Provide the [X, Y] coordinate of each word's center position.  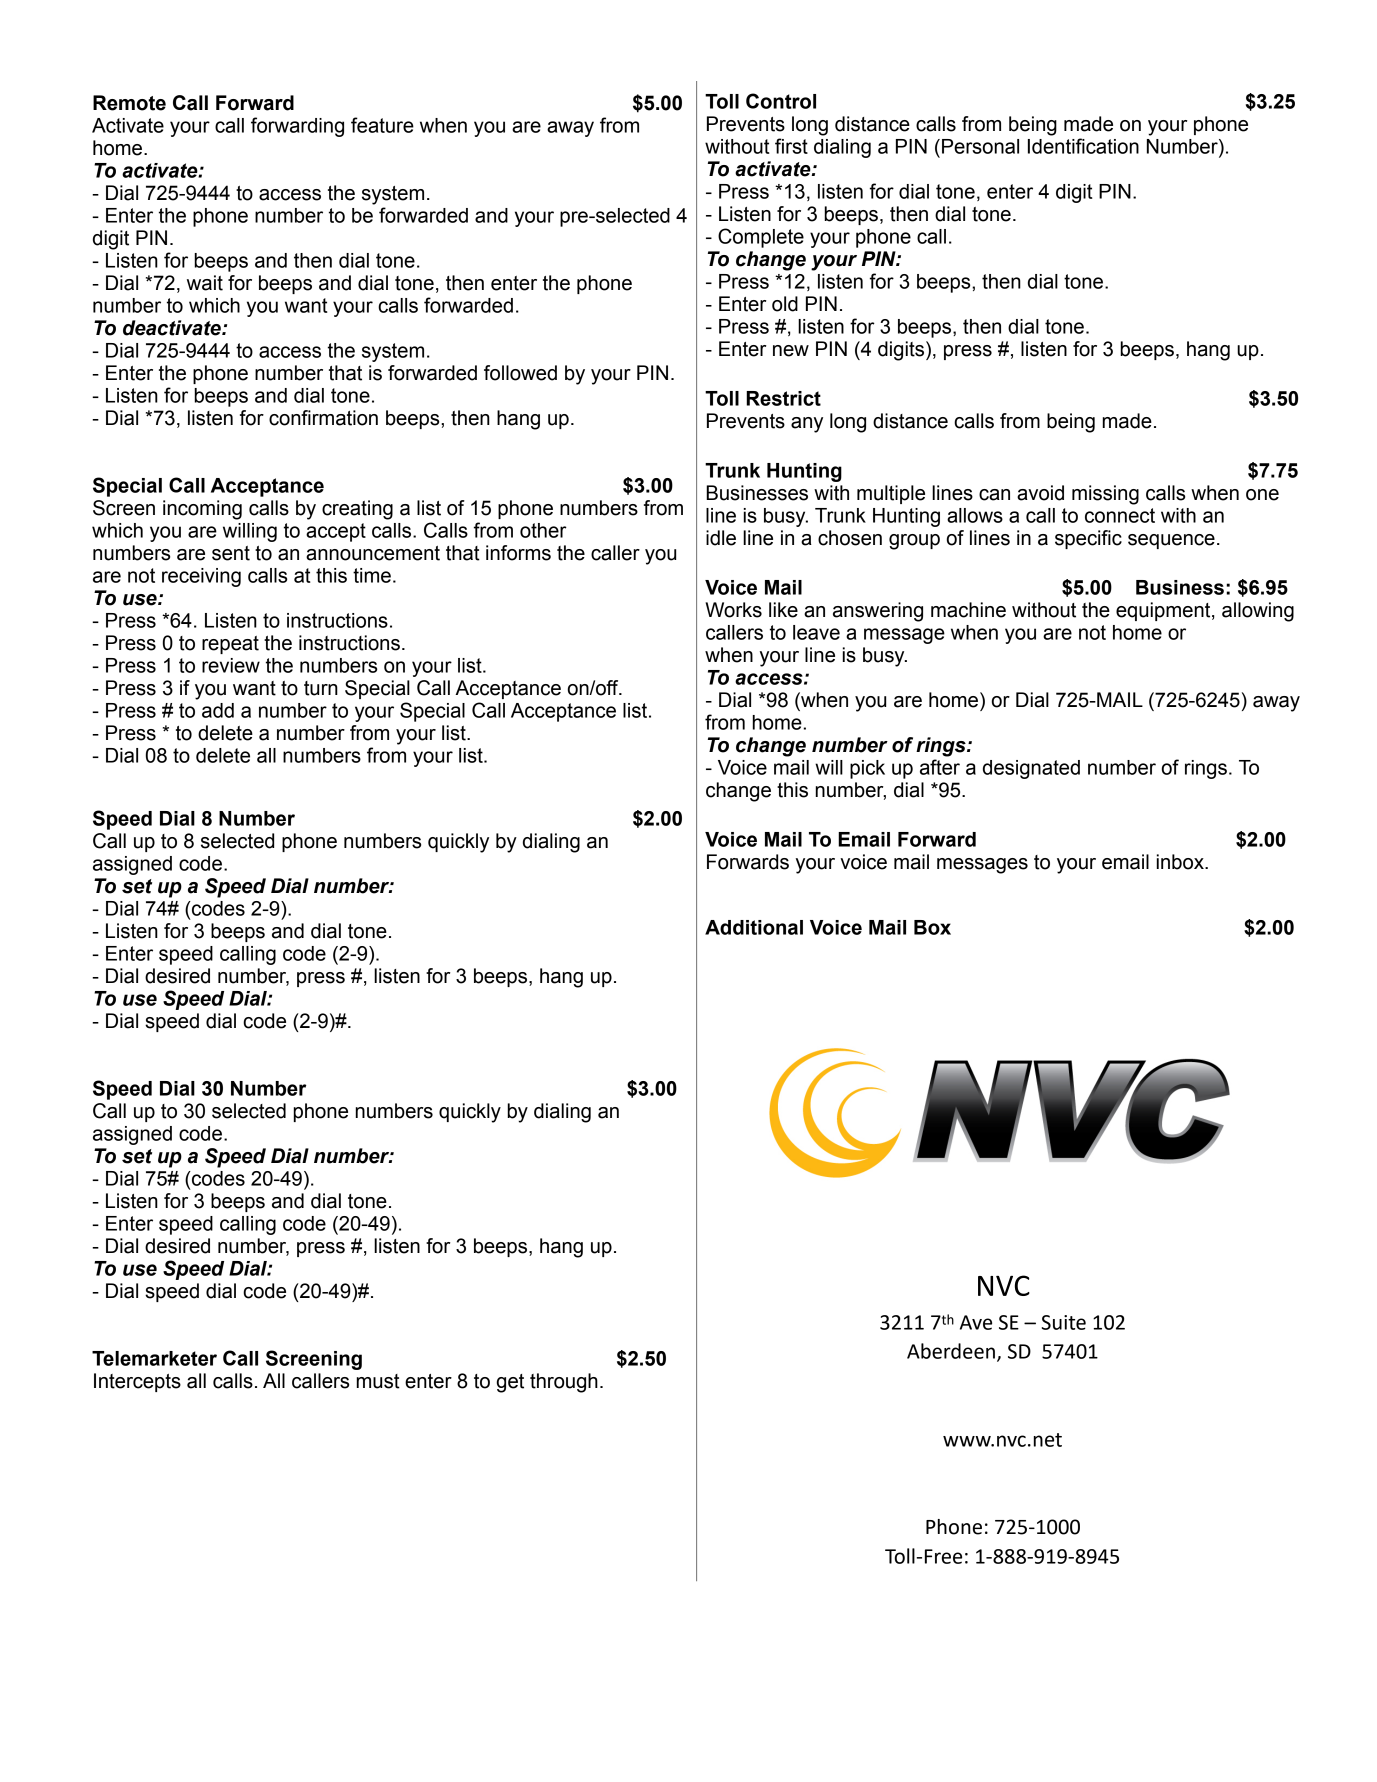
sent [231, 553]
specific [1088, 539]
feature [382, 125]
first [791, 146]
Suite [1064, 1322]
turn [321, 688]
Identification [1083, 146]
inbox [1181, 862]
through [564, 1383]
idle [721, 538]
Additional [754, 927]
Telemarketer [154, 1358]
